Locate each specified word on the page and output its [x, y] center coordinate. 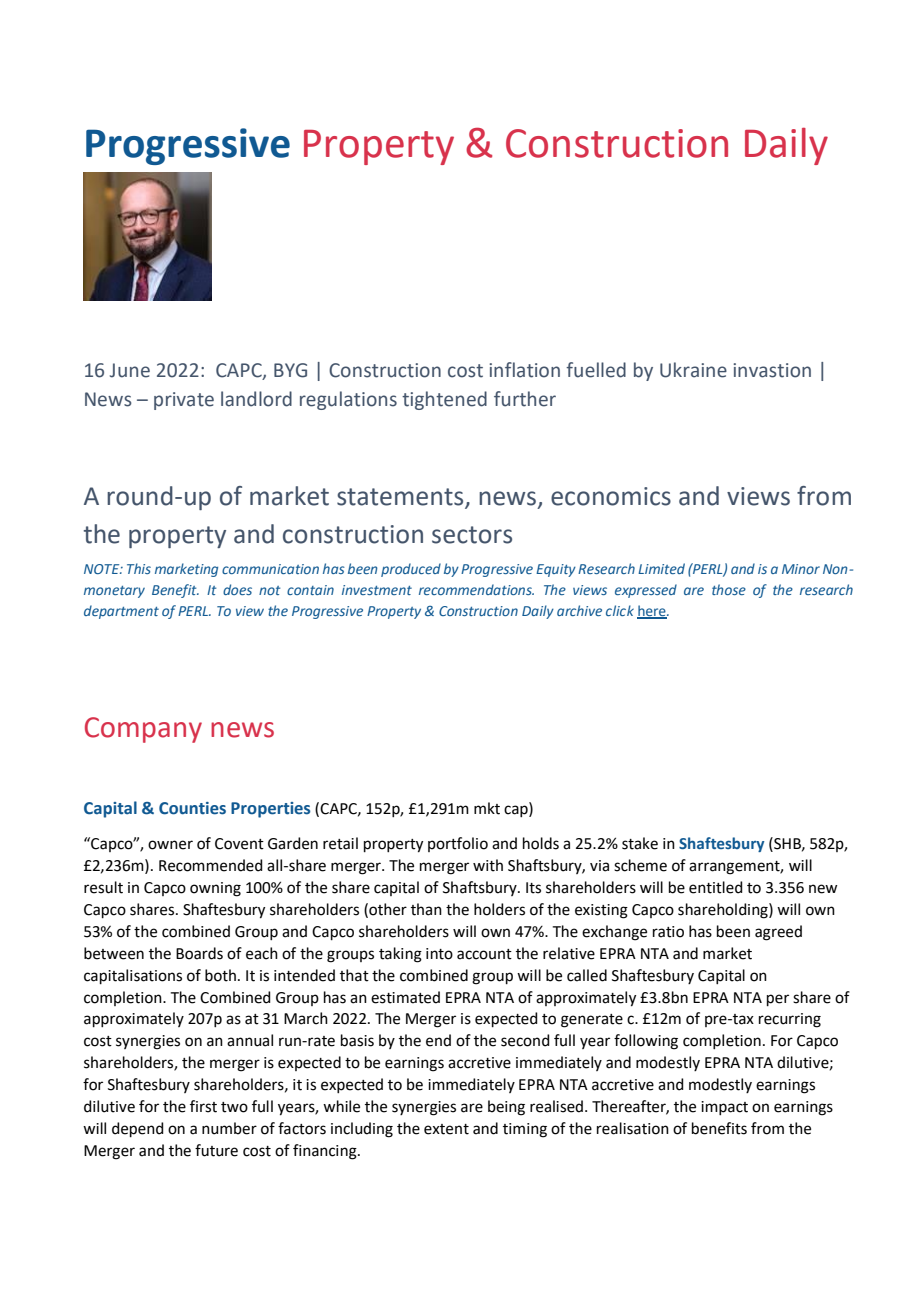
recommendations [476, 589]
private [184, 401]
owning [215, 889]
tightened [444, 400]
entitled [716, 887]
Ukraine [693, 370]
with [488, 865]
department [121, 612]
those [729, 589]
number [229, 1128]
